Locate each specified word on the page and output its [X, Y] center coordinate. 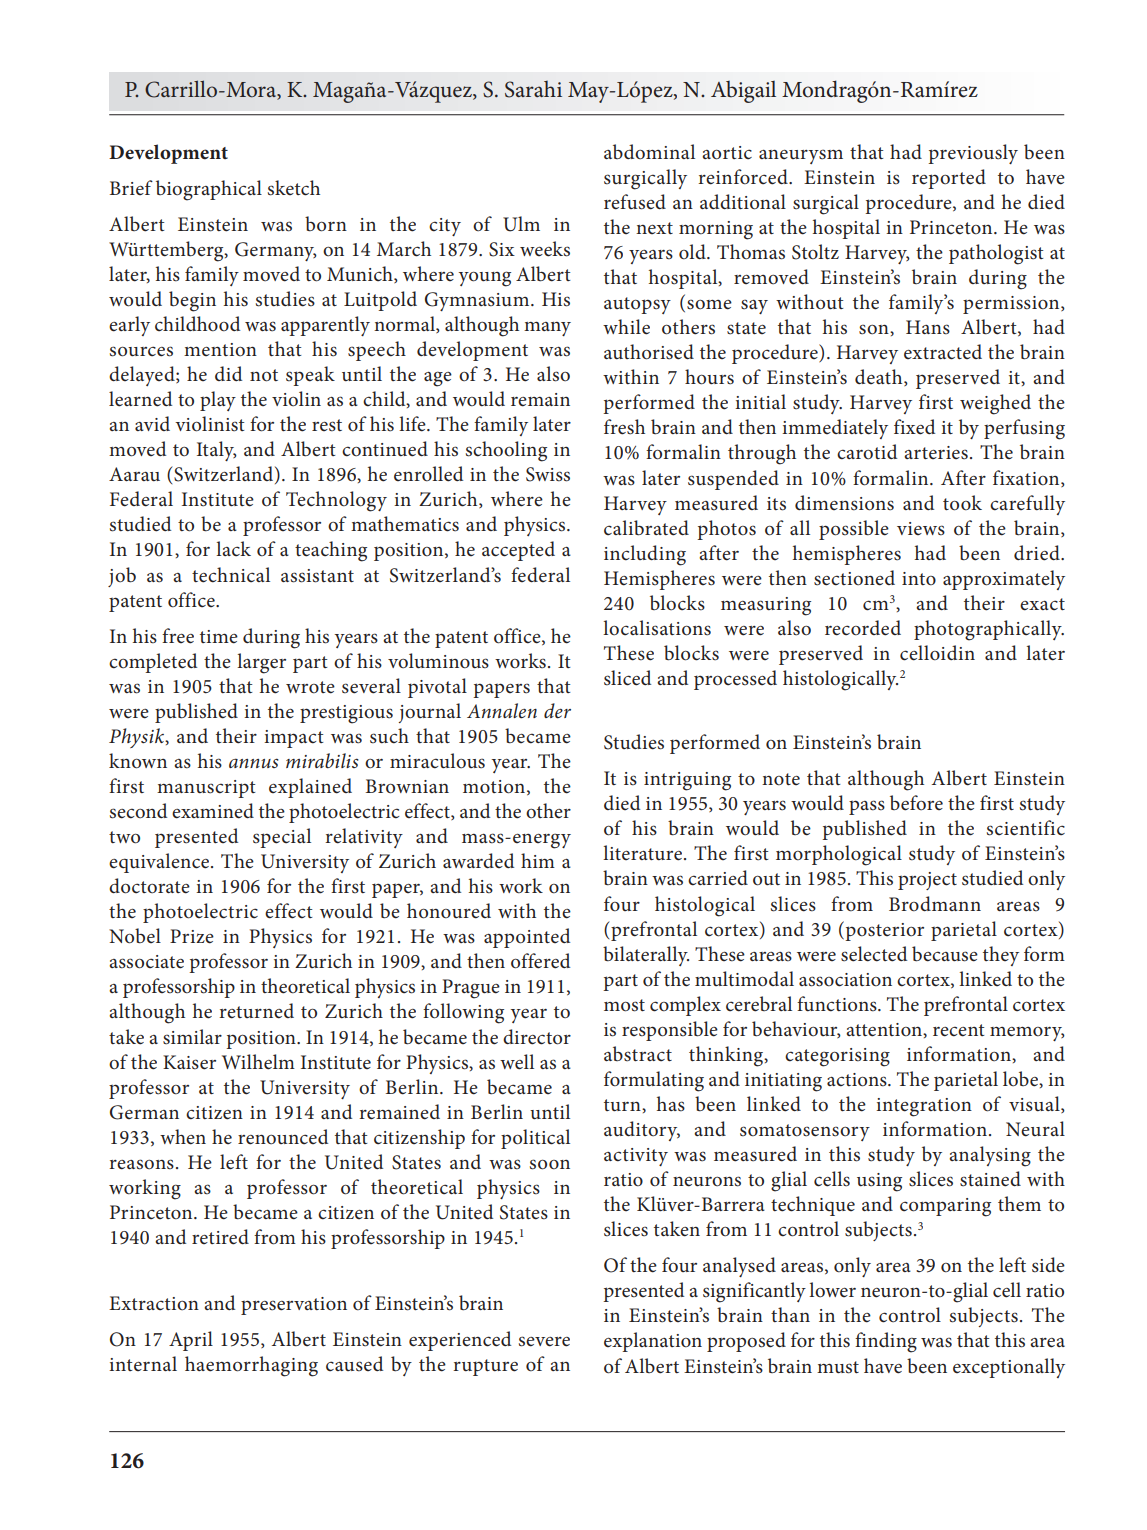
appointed [527, 938]
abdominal [649, 151]
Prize [192, 936]
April [191, 1341]
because [945, 954]
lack [233, 548]
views [921, 529]
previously [973, 154]
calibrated [646, 528]
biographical [209, 190]
